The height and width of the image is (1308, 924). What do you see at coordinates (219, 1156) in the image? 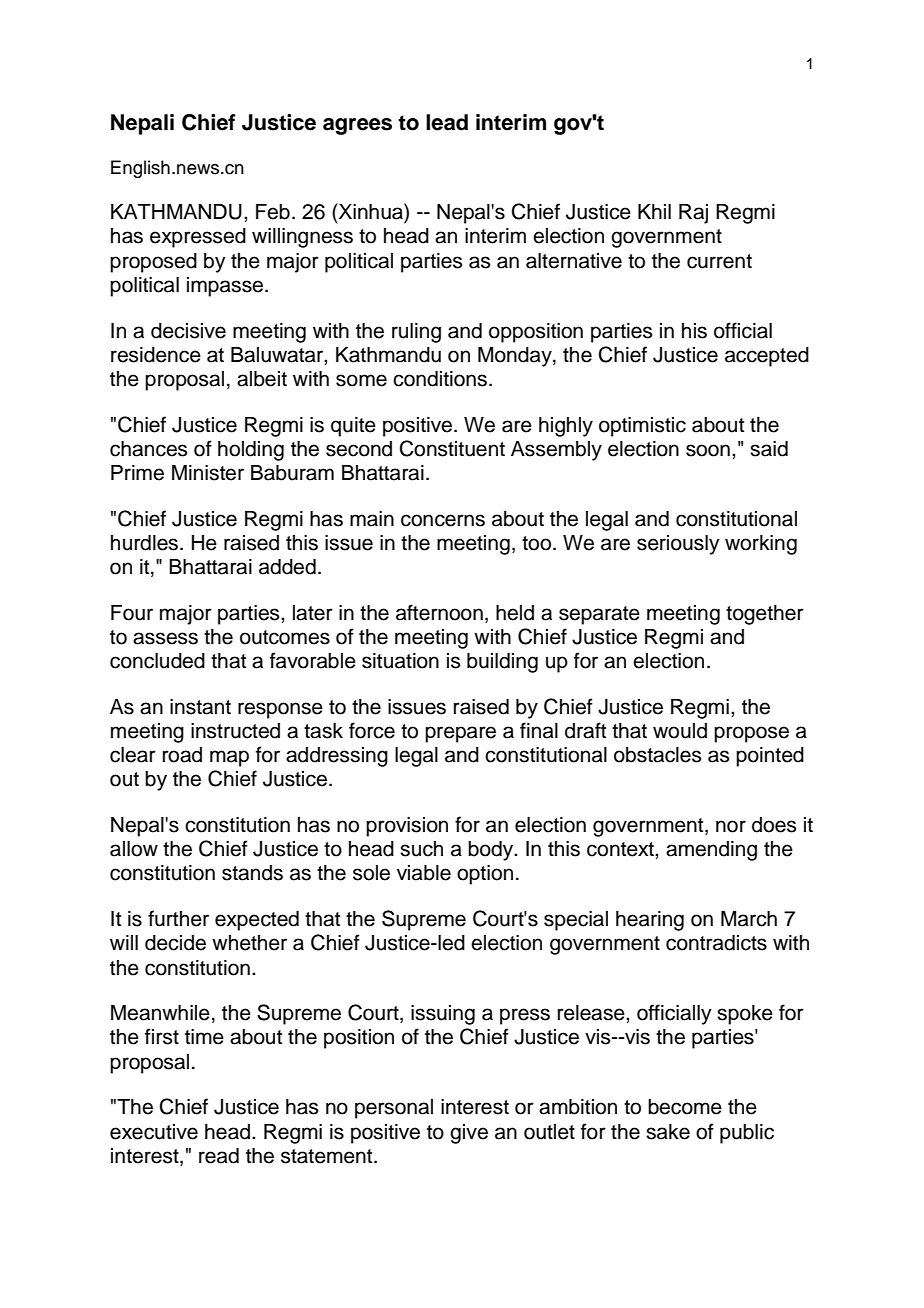
I see `read` at bounding box center [219, 1156].
